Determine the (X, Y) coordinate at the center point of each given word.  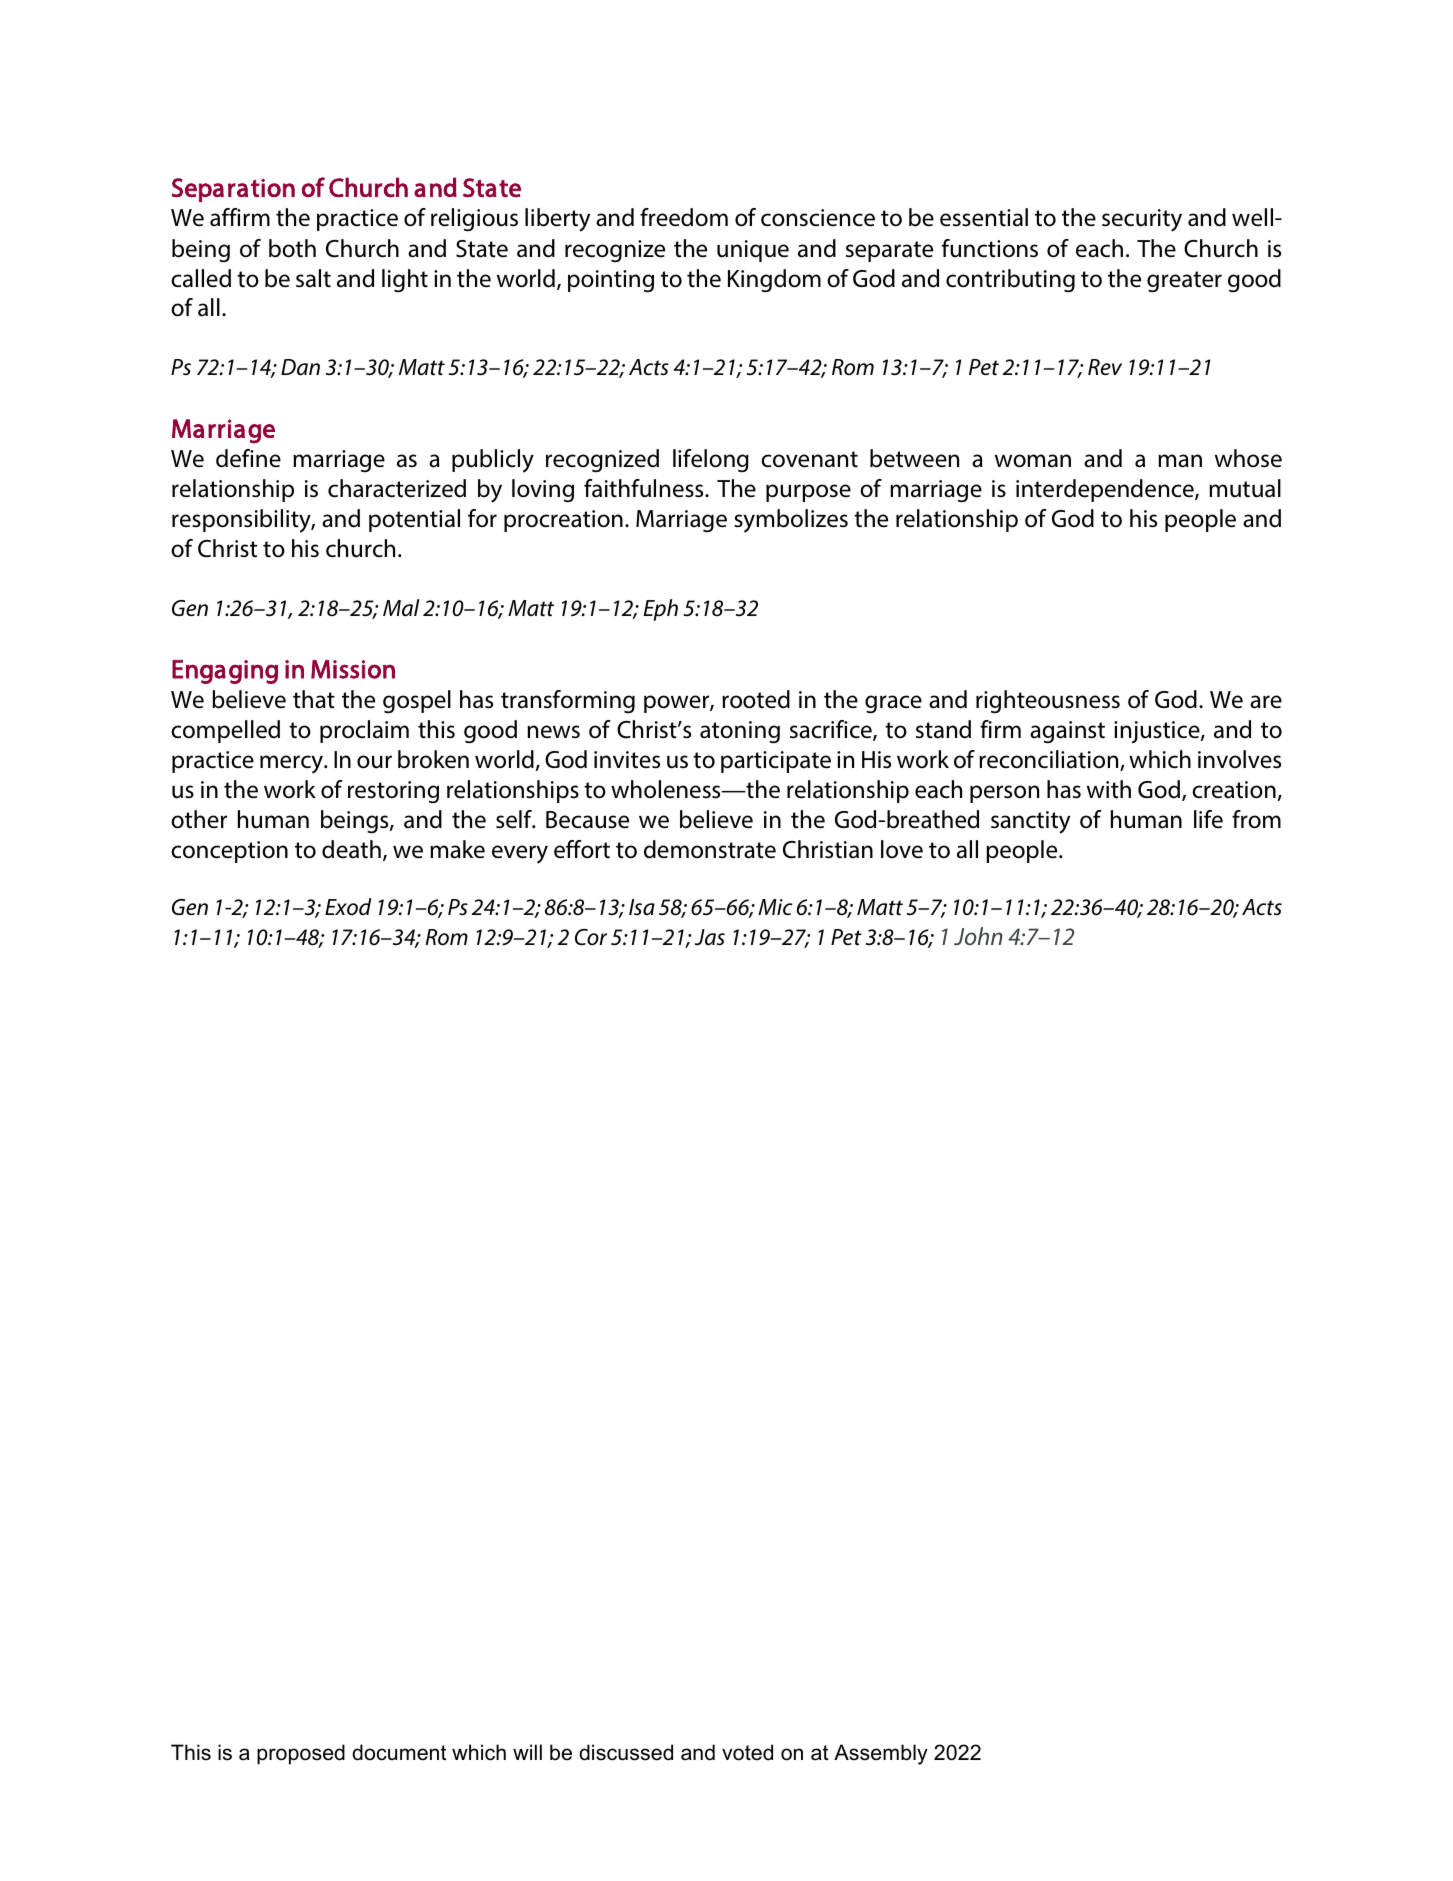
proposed (301, 1754)
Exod (348, 907)
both (292, 248)
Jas (710, 937)
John (978, 936)
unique (753, 251)
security (1142, 220)
